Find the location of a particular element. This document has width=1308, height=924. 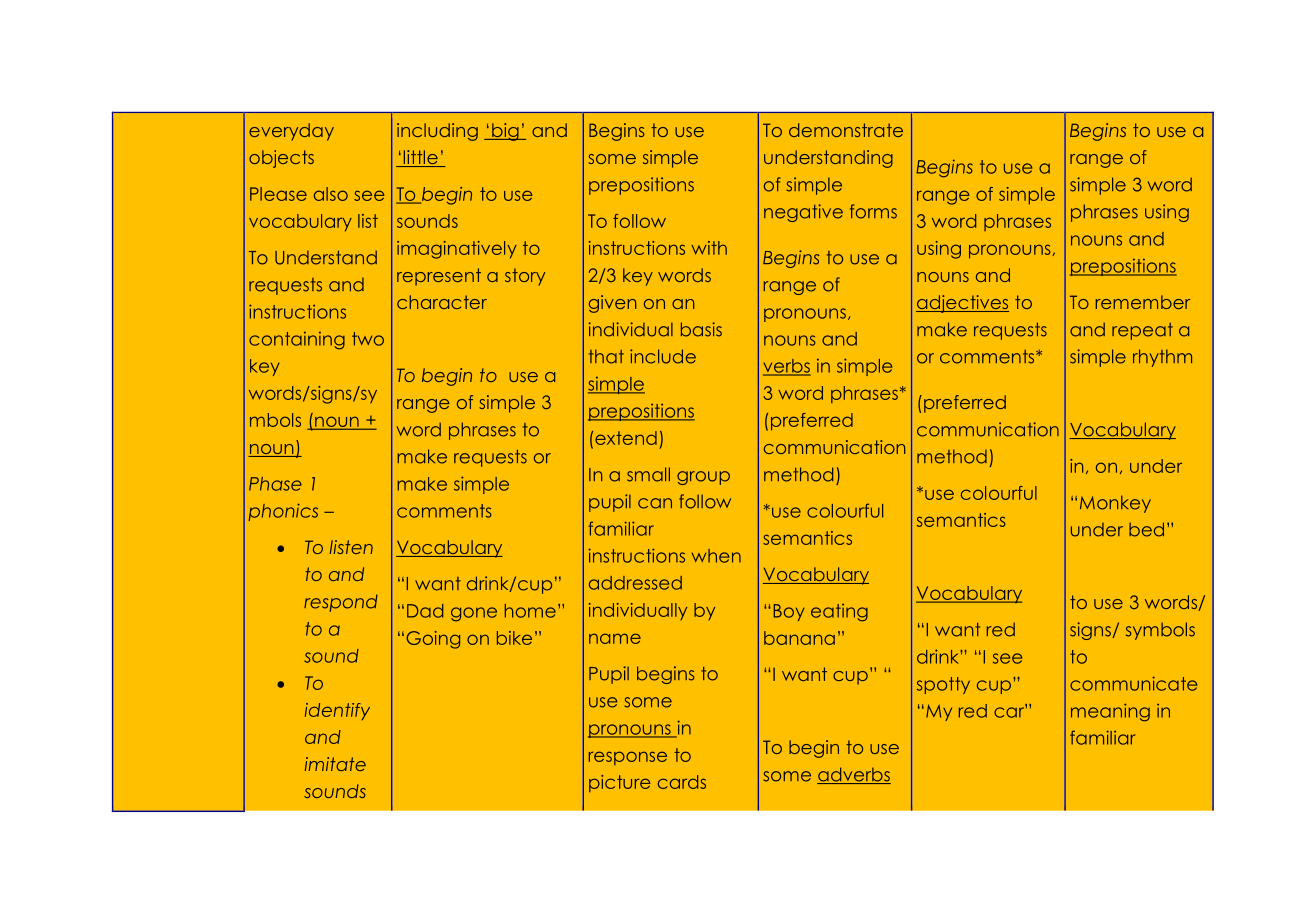

demonstrate is located at coordinates (846, 130).
